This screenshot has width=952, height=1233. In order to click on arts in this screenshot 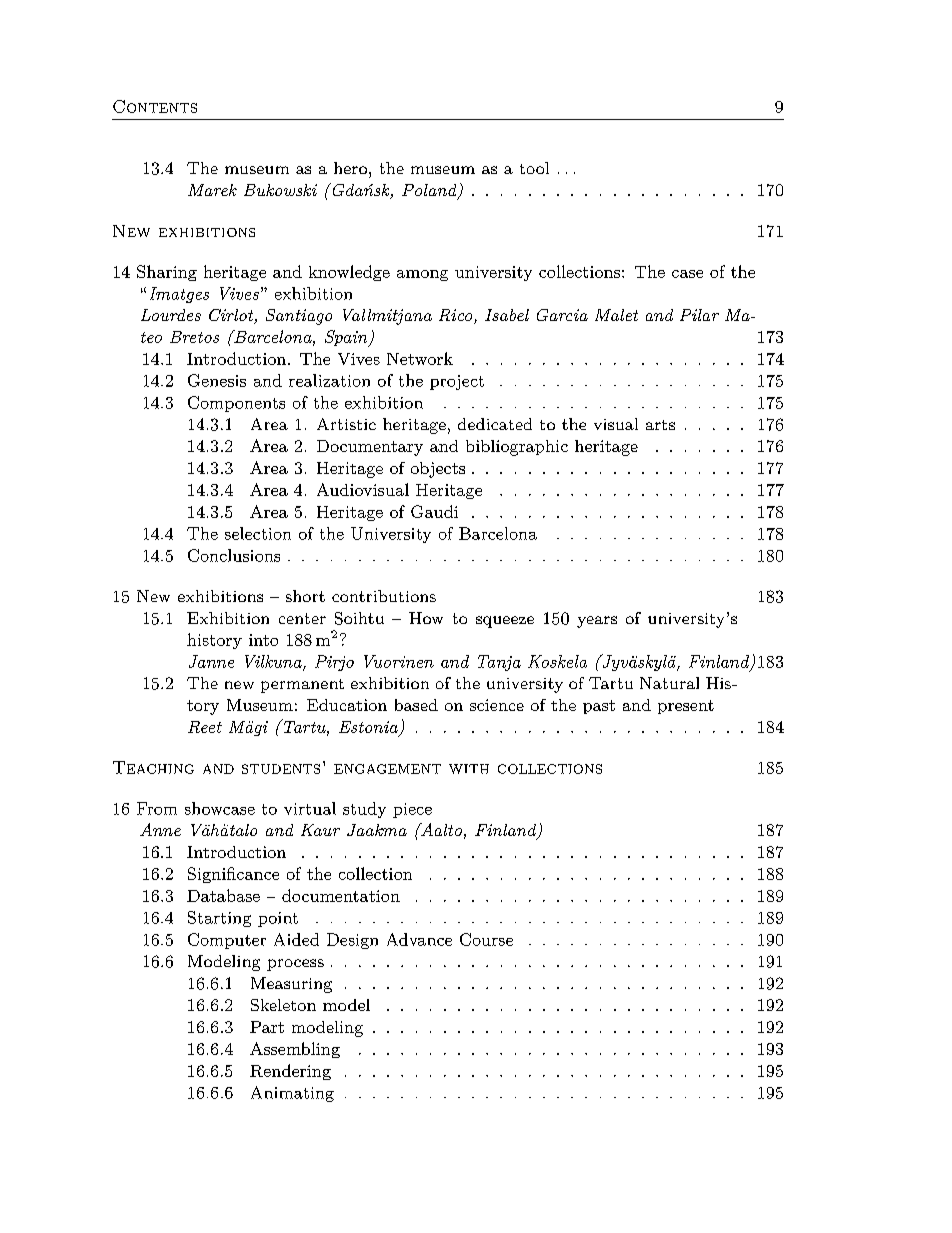, I will do `click(660, 425)`.
